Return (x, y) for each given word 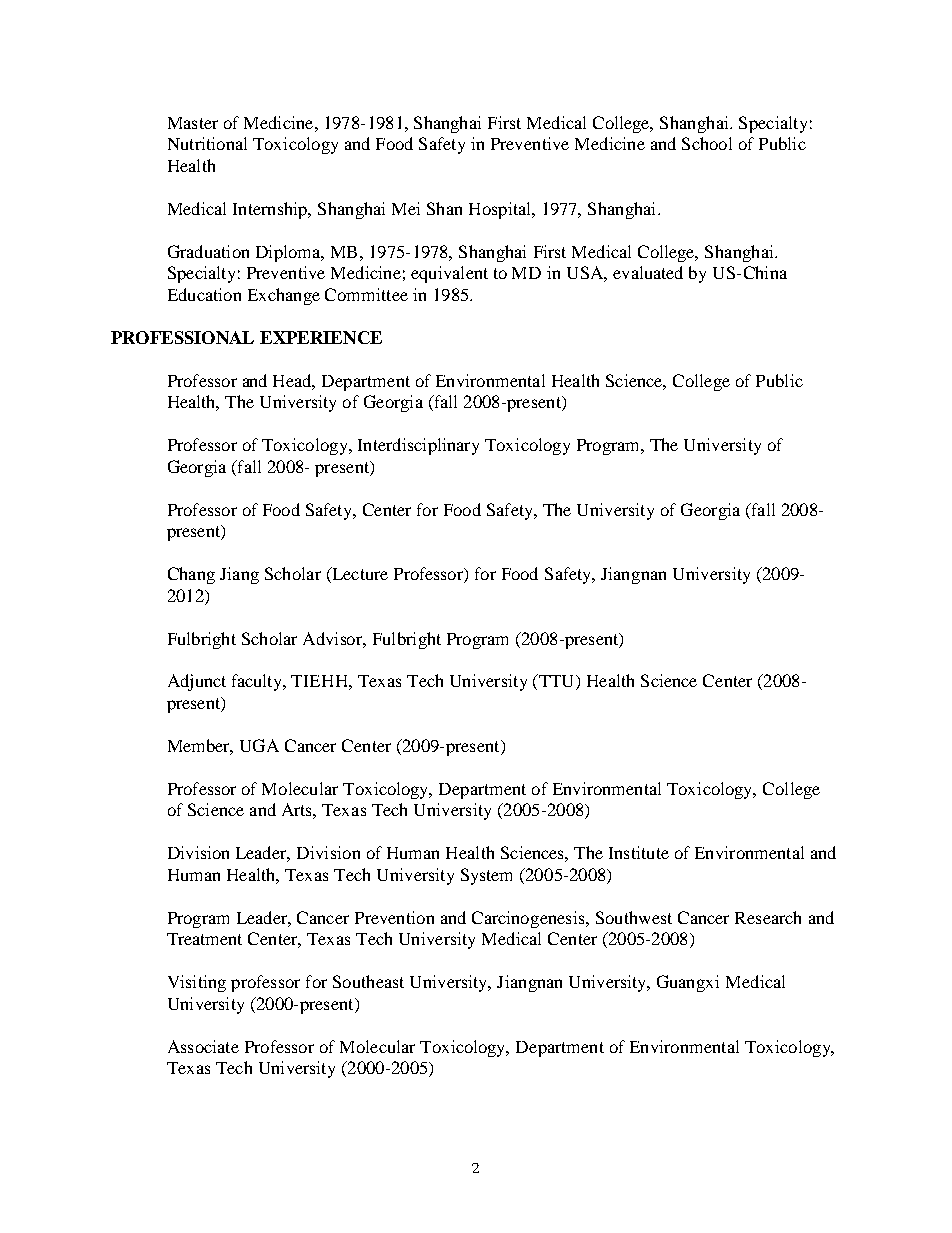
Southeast (368, 981)
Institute (639, 852)
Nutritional (207, 143)
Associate (203, 1046)
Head (294, 381)
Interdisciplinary (418, 446)
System (486, 876)
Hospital (501, 210)
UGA (259, 745)
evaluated (648, 272)
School (707, 143)
